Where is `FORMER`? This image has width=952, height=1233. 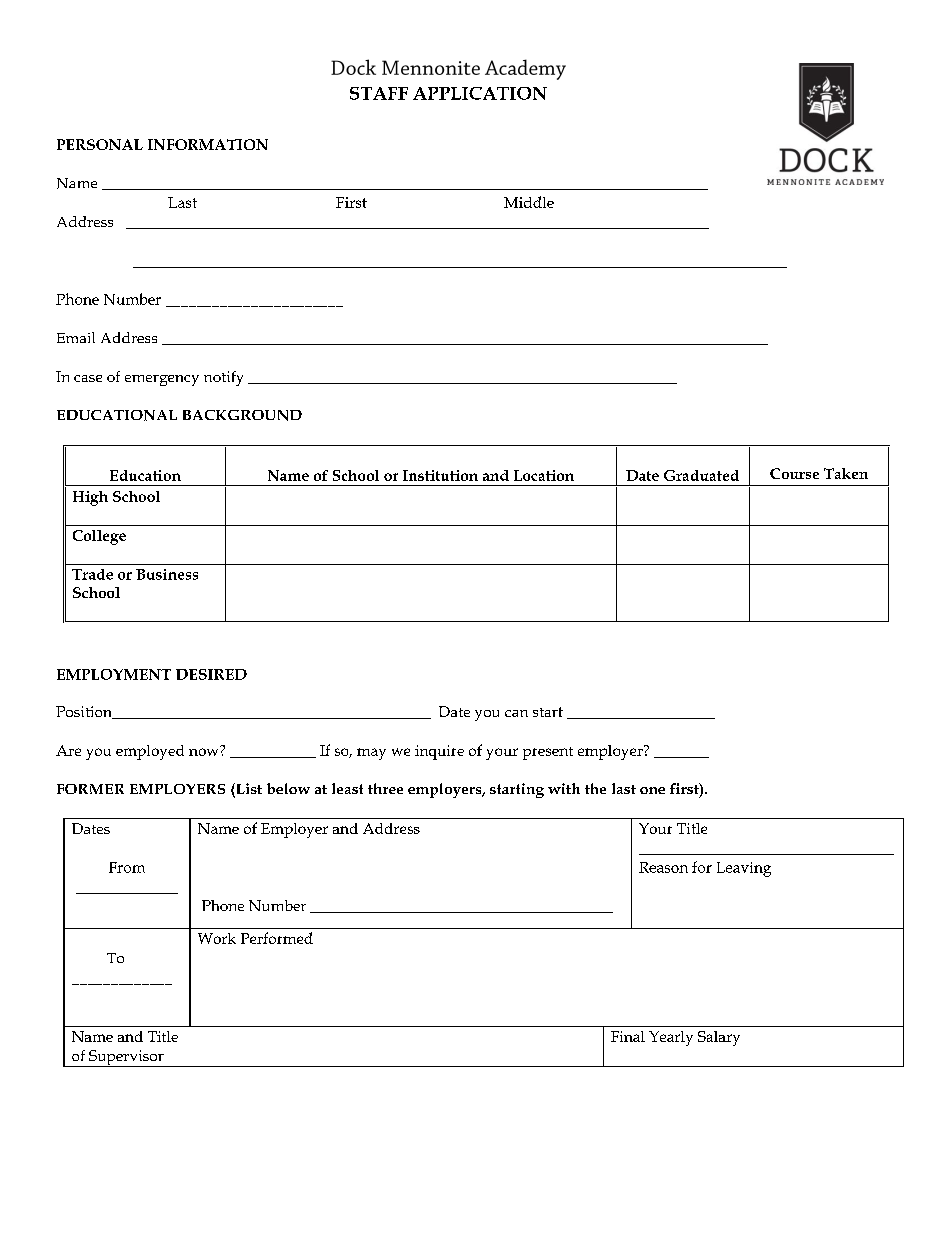
FORMER is located at coordinates (90, 789).
